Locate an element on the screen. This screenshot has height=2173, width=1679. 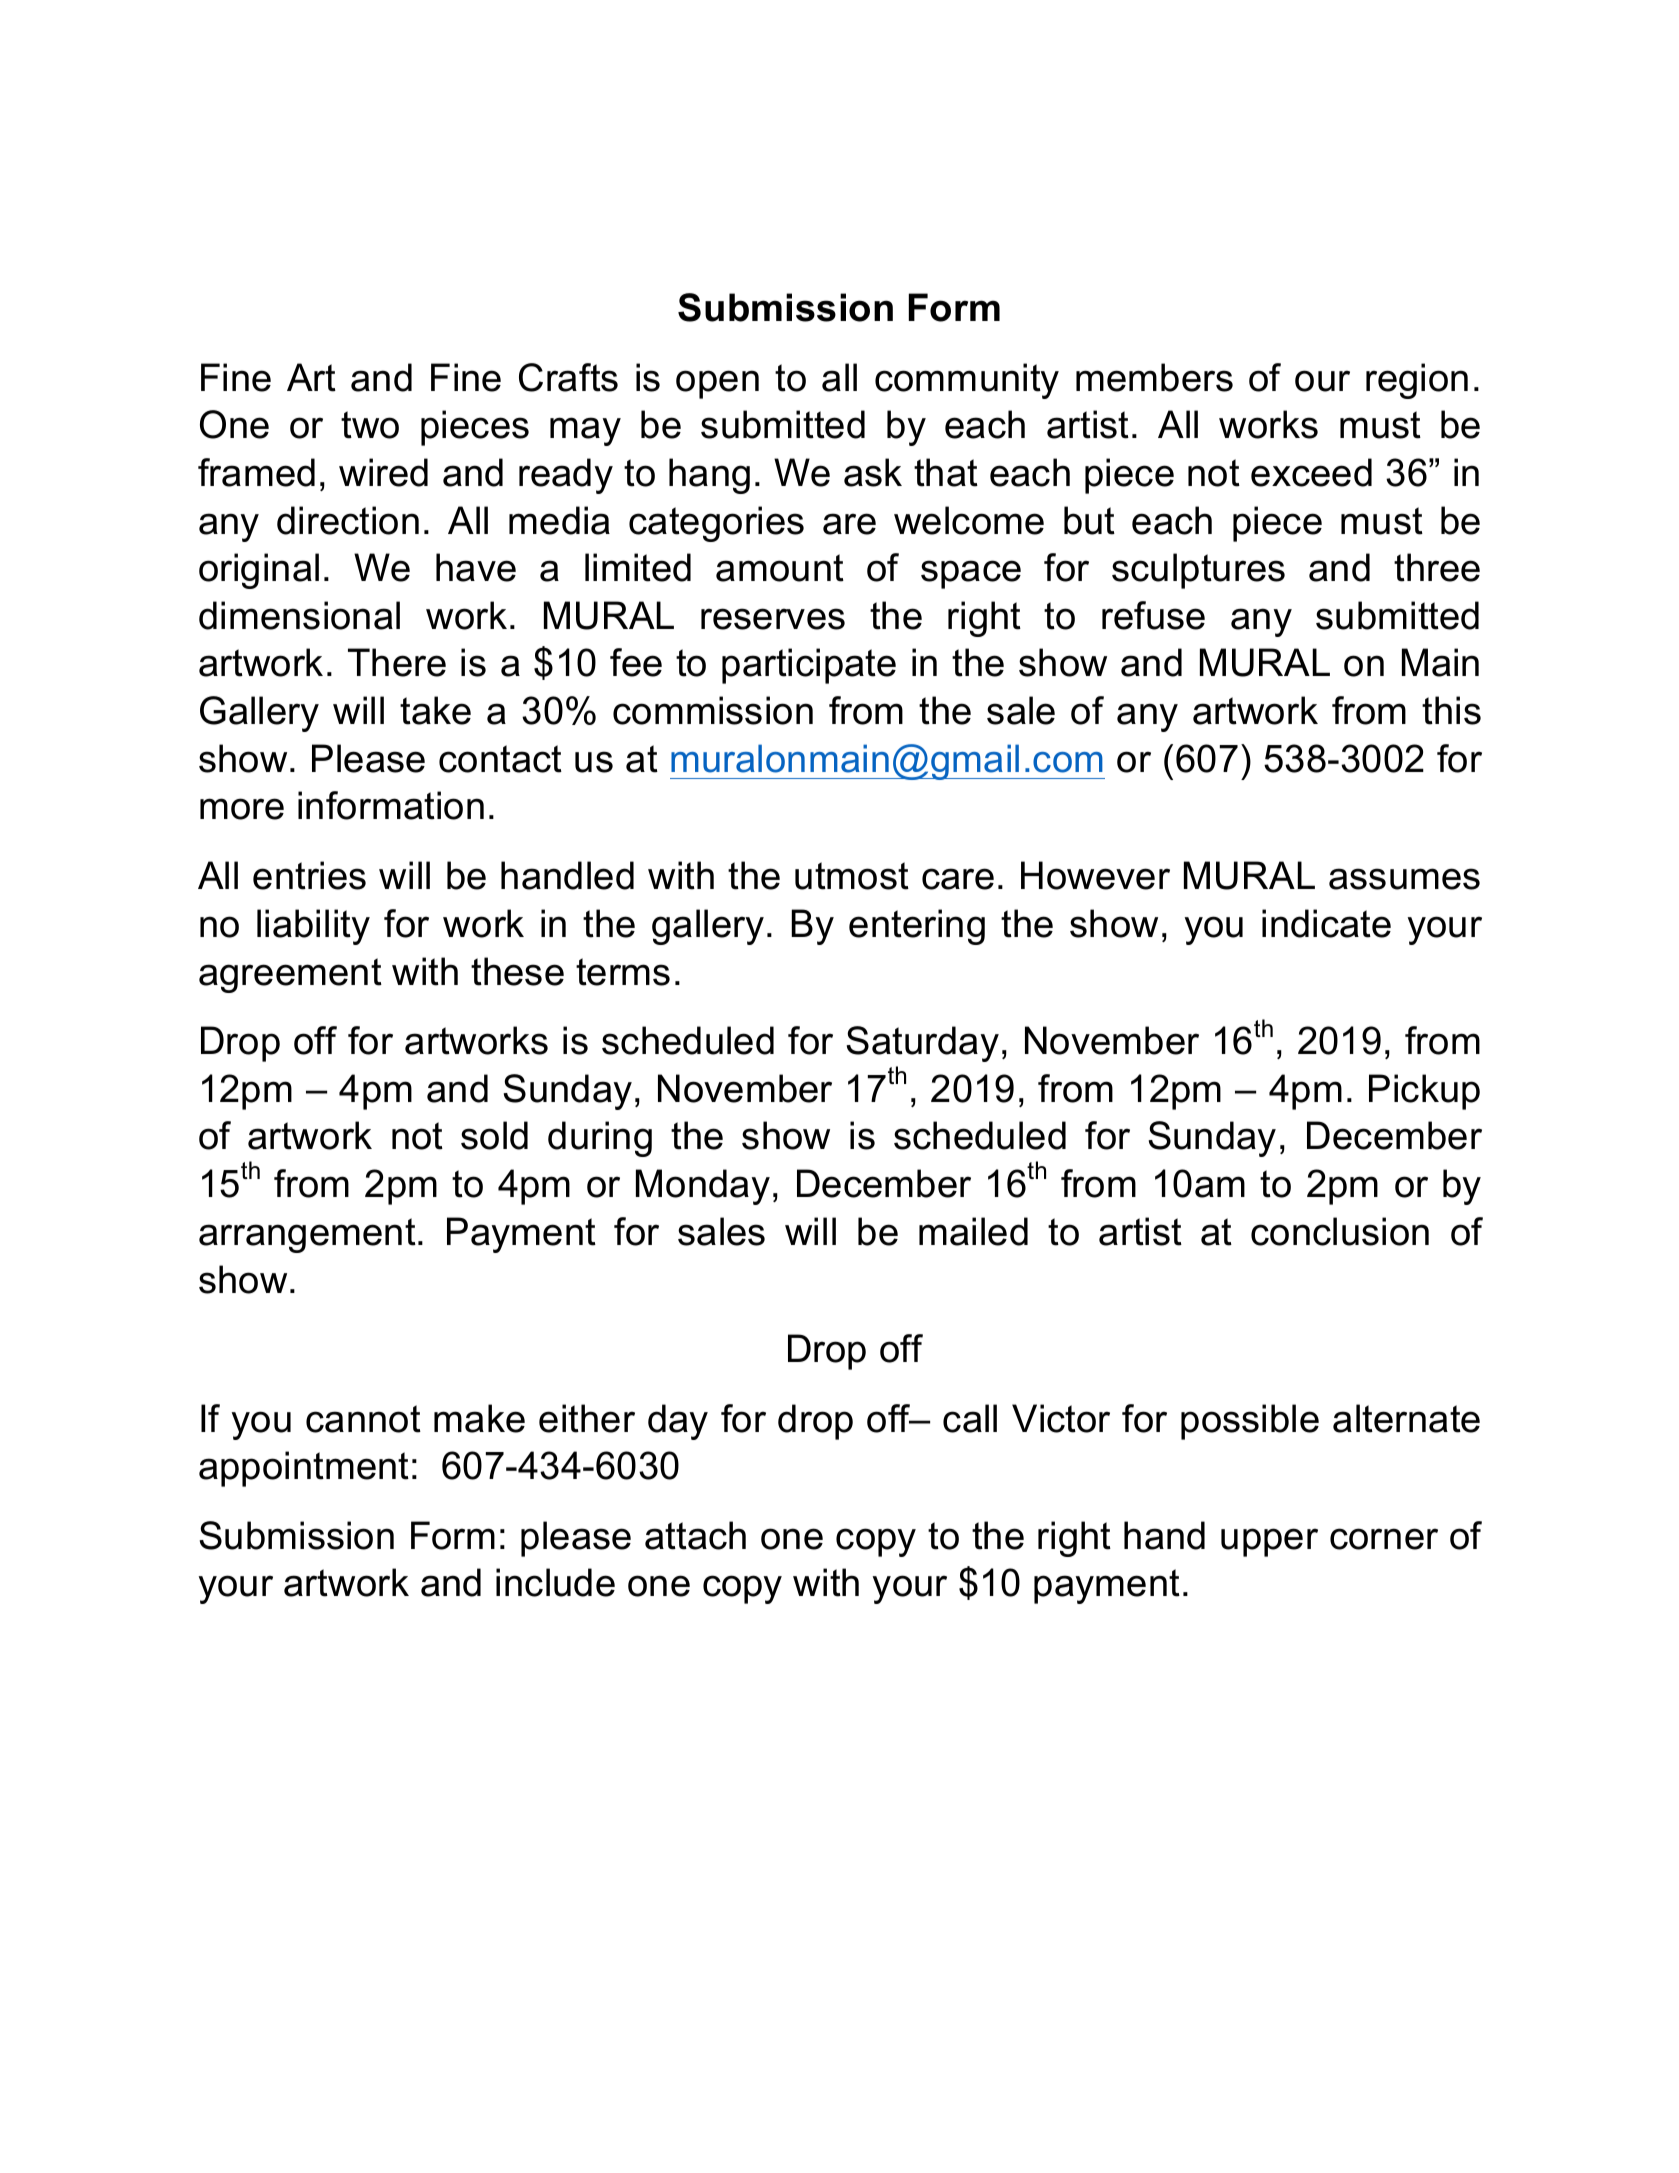
mailed is located at coordinates (973, 1231).
